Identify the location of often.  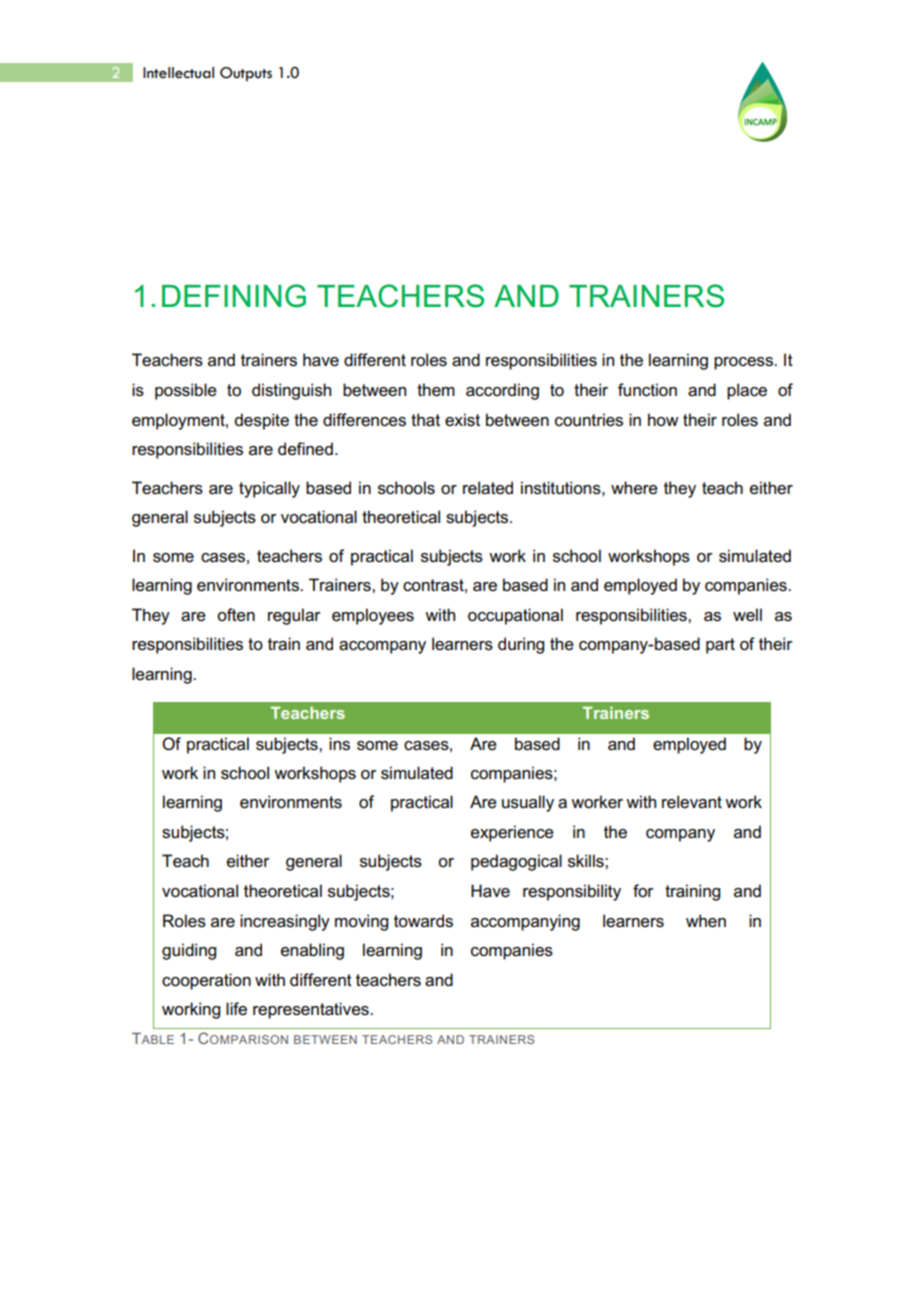
(236, 615).
